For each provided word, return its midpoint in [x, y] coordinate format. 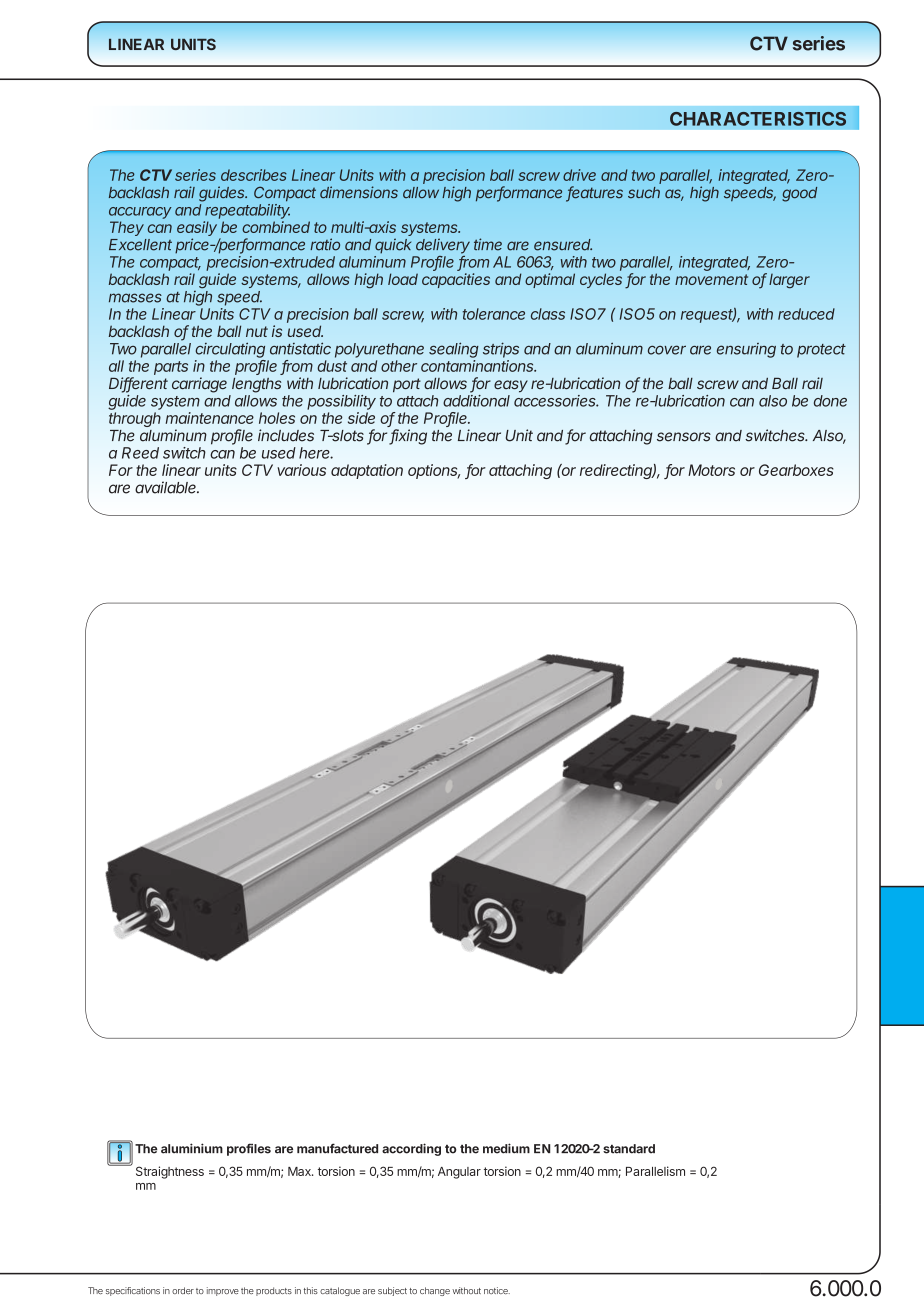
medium [506, 1148]
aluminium [192, 1148]
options [434, 471]
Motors [711, 470]
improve [223, 1291]
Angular [459, 1173]
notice [497, 1290]
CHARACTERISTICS [758, 119]
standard [629, 1149]
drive [579, 175]
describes [254, 175]
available [167, 487]
